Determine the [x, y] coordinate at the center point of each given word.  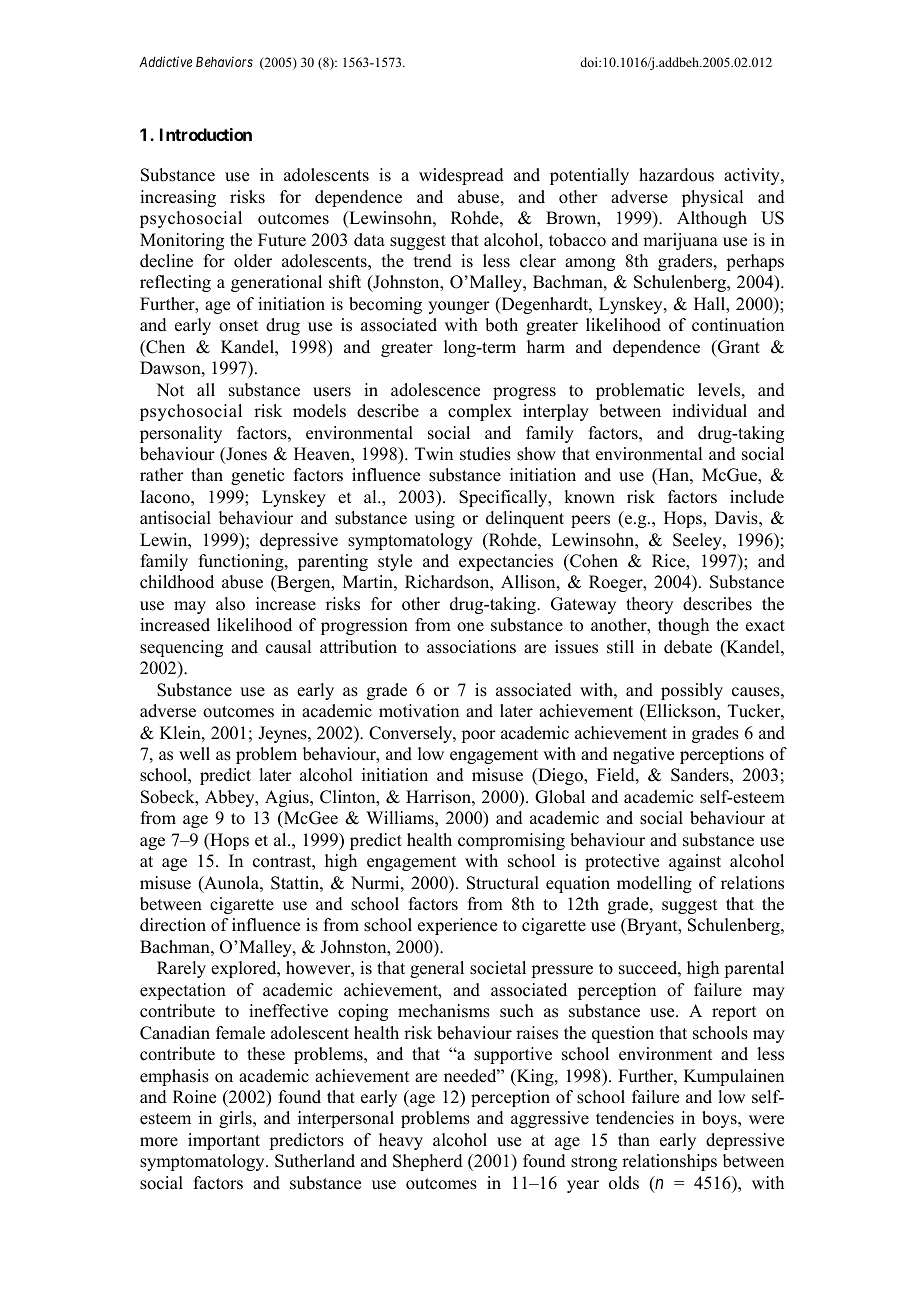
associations [471, 647]
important [224, 1141]
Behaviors [224, 61]
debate [688, 647]
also [230, 604]
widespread [461, 176]
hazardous [676, 175]
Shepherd [428, 1162]
